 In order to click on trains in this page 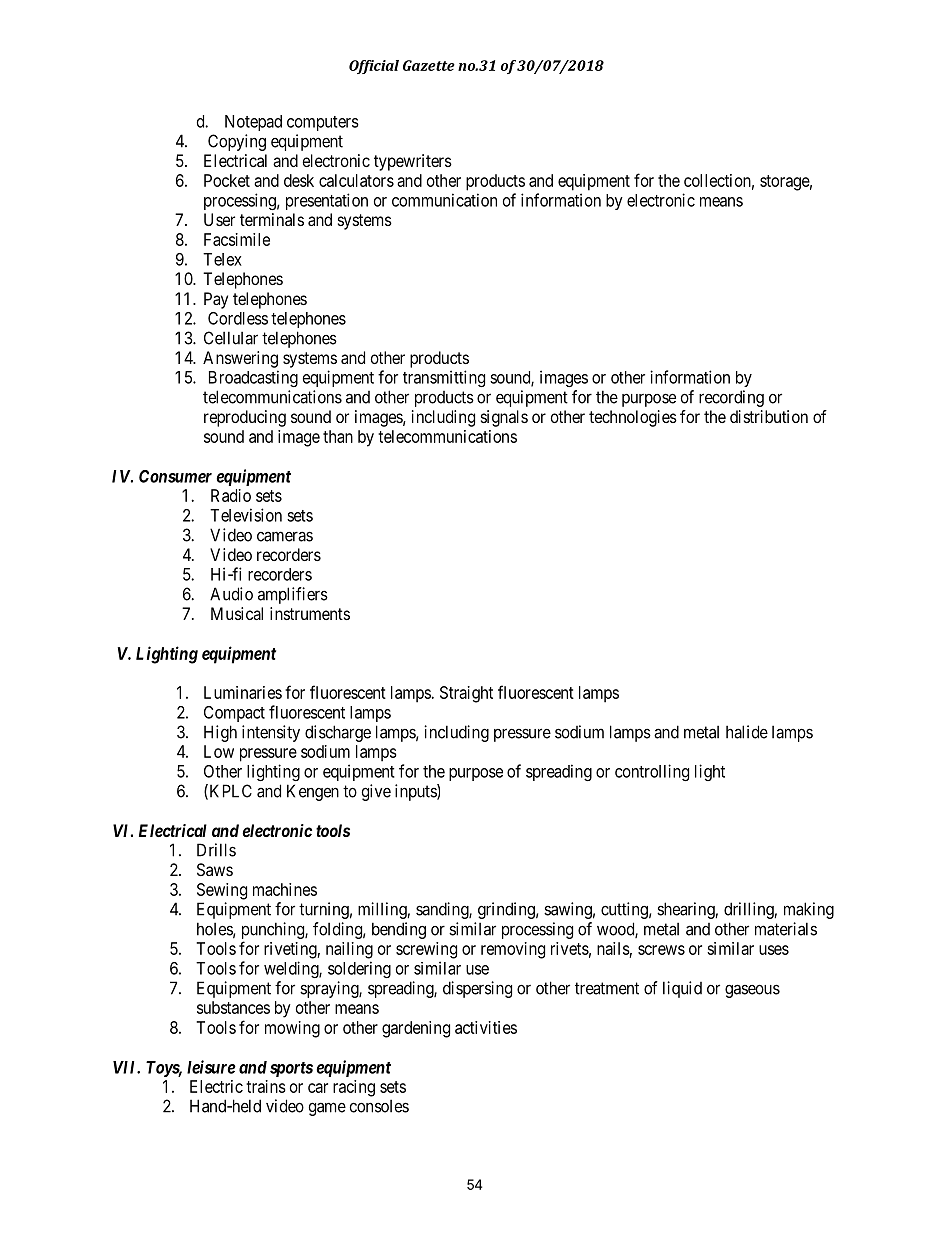, I will do `click(266, 1086)`.
